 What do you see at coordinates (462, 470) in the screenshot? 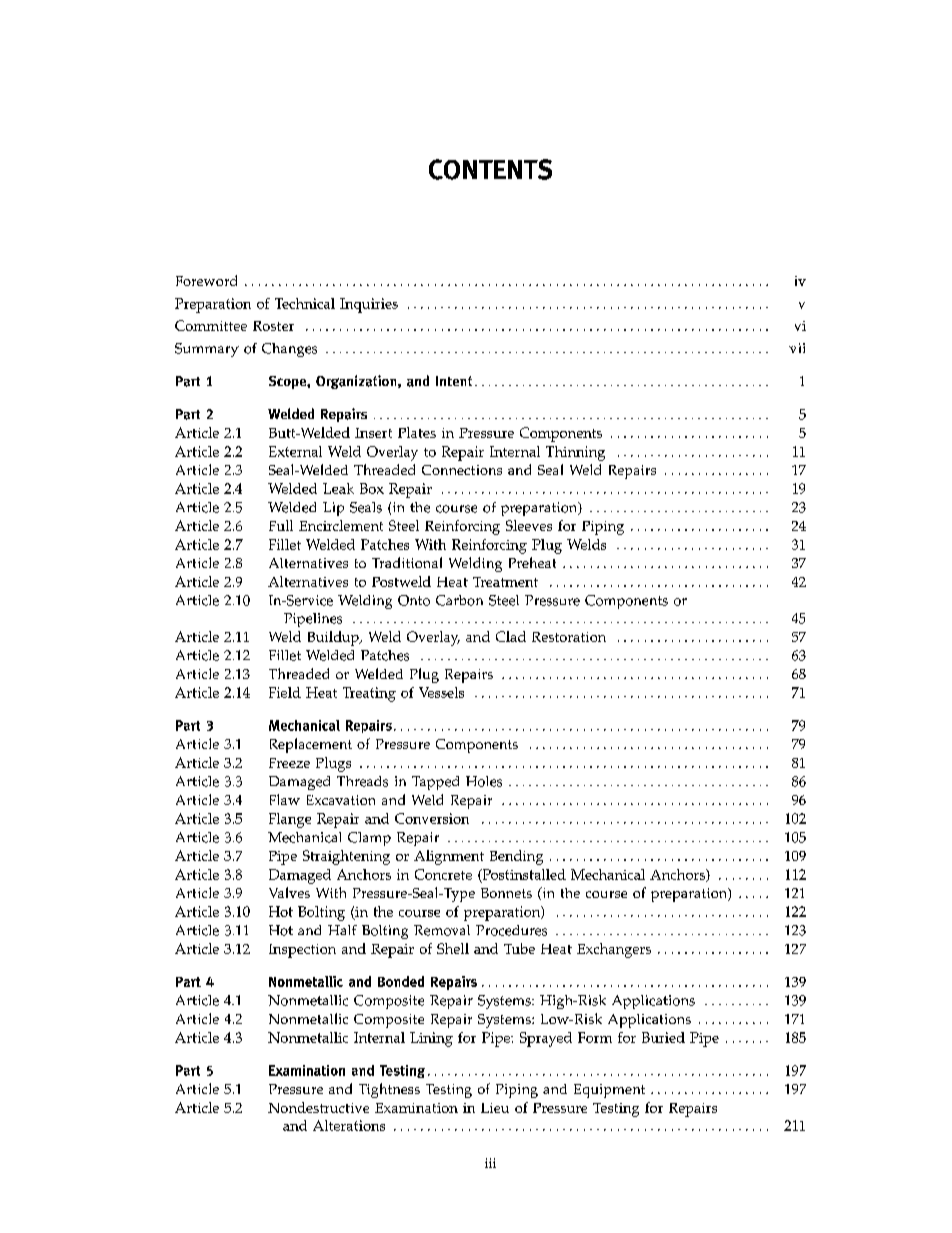
I see `Connections` at bounding box center [462, 470].
